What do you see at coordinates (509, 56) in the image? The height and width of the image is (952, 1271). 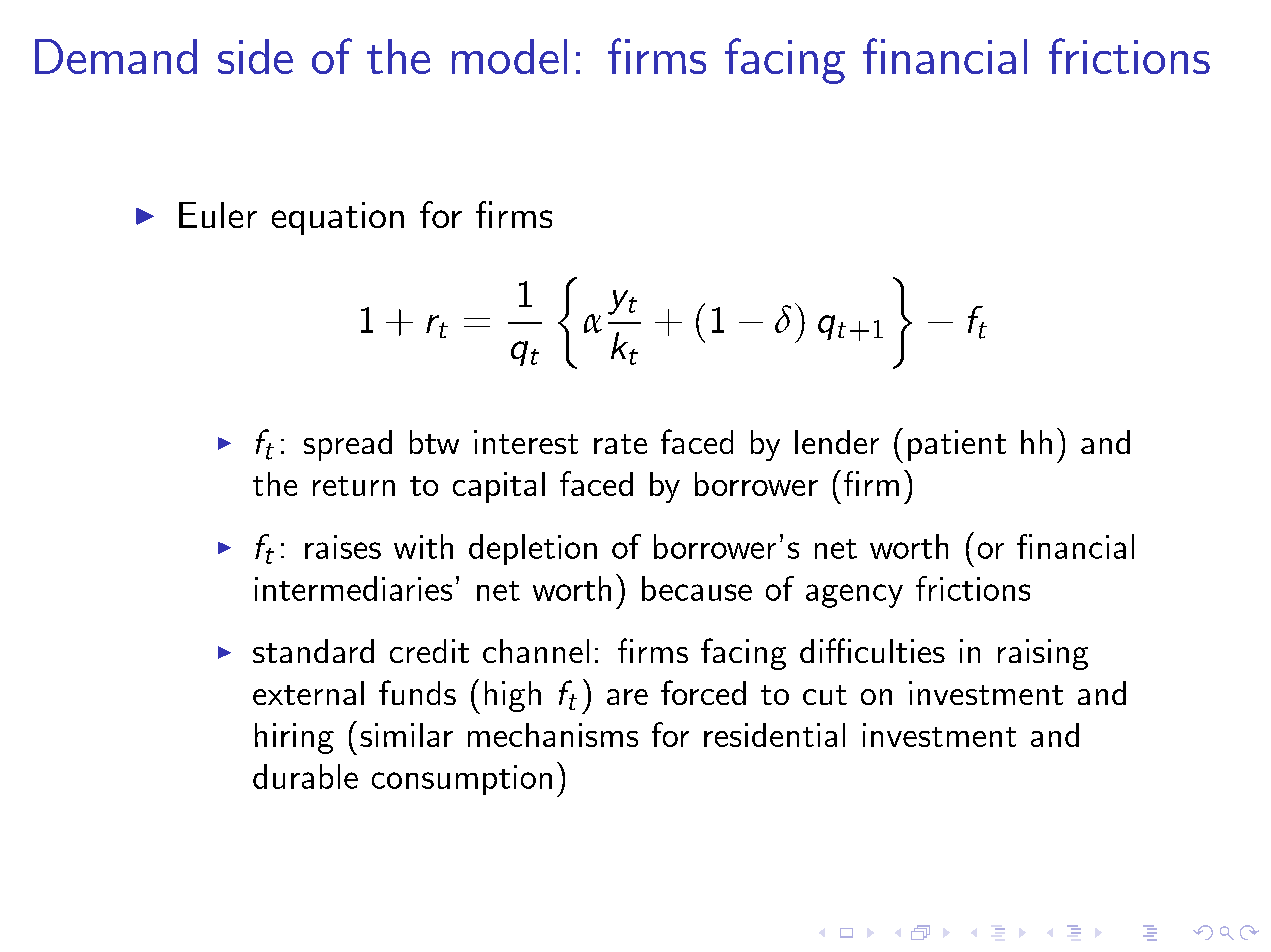 I see `model` at bounding box center [509, 56].
